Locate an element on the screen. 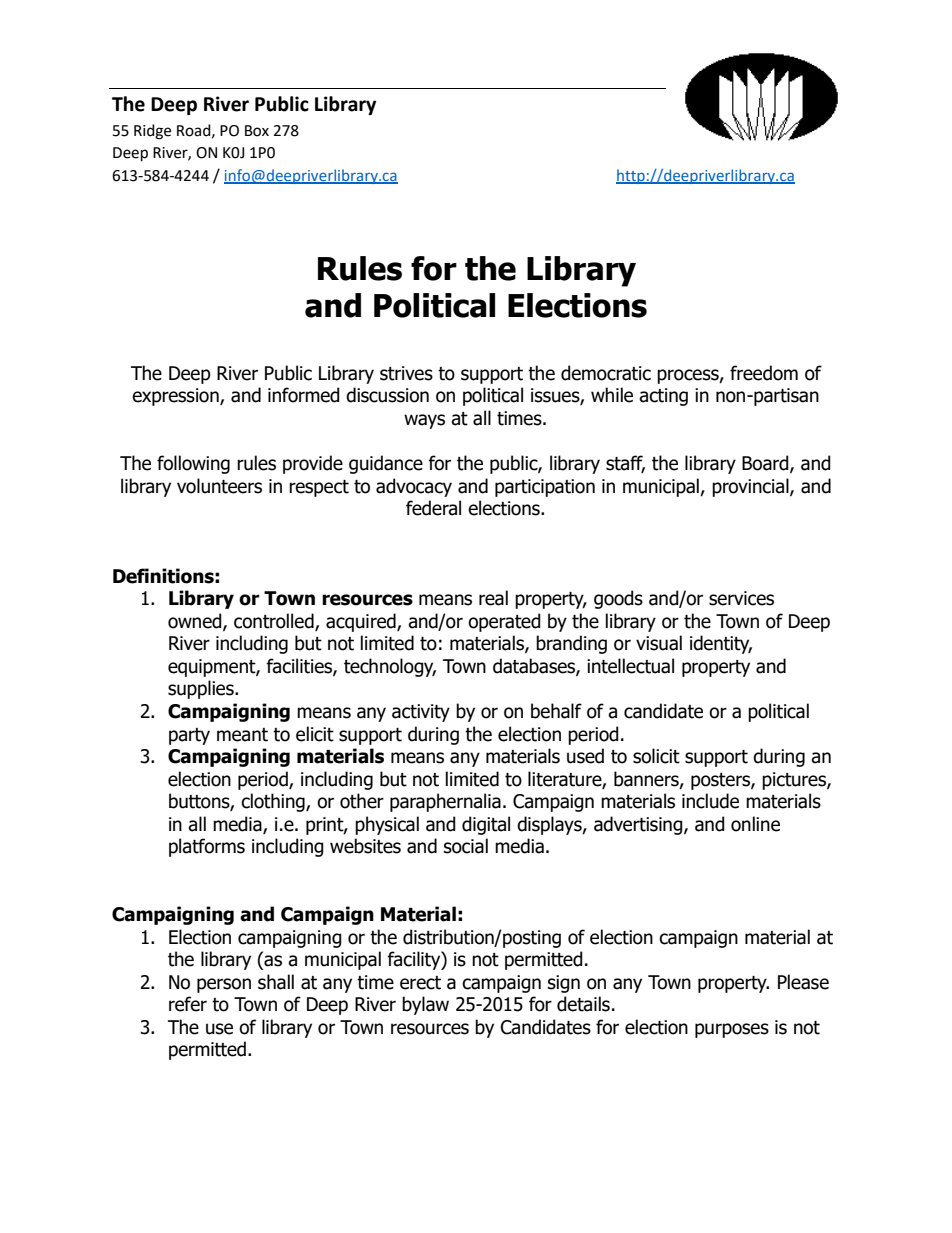 The height and width of the screenshot is (1233, 952). solicit is located at coordinates (656, 756).
